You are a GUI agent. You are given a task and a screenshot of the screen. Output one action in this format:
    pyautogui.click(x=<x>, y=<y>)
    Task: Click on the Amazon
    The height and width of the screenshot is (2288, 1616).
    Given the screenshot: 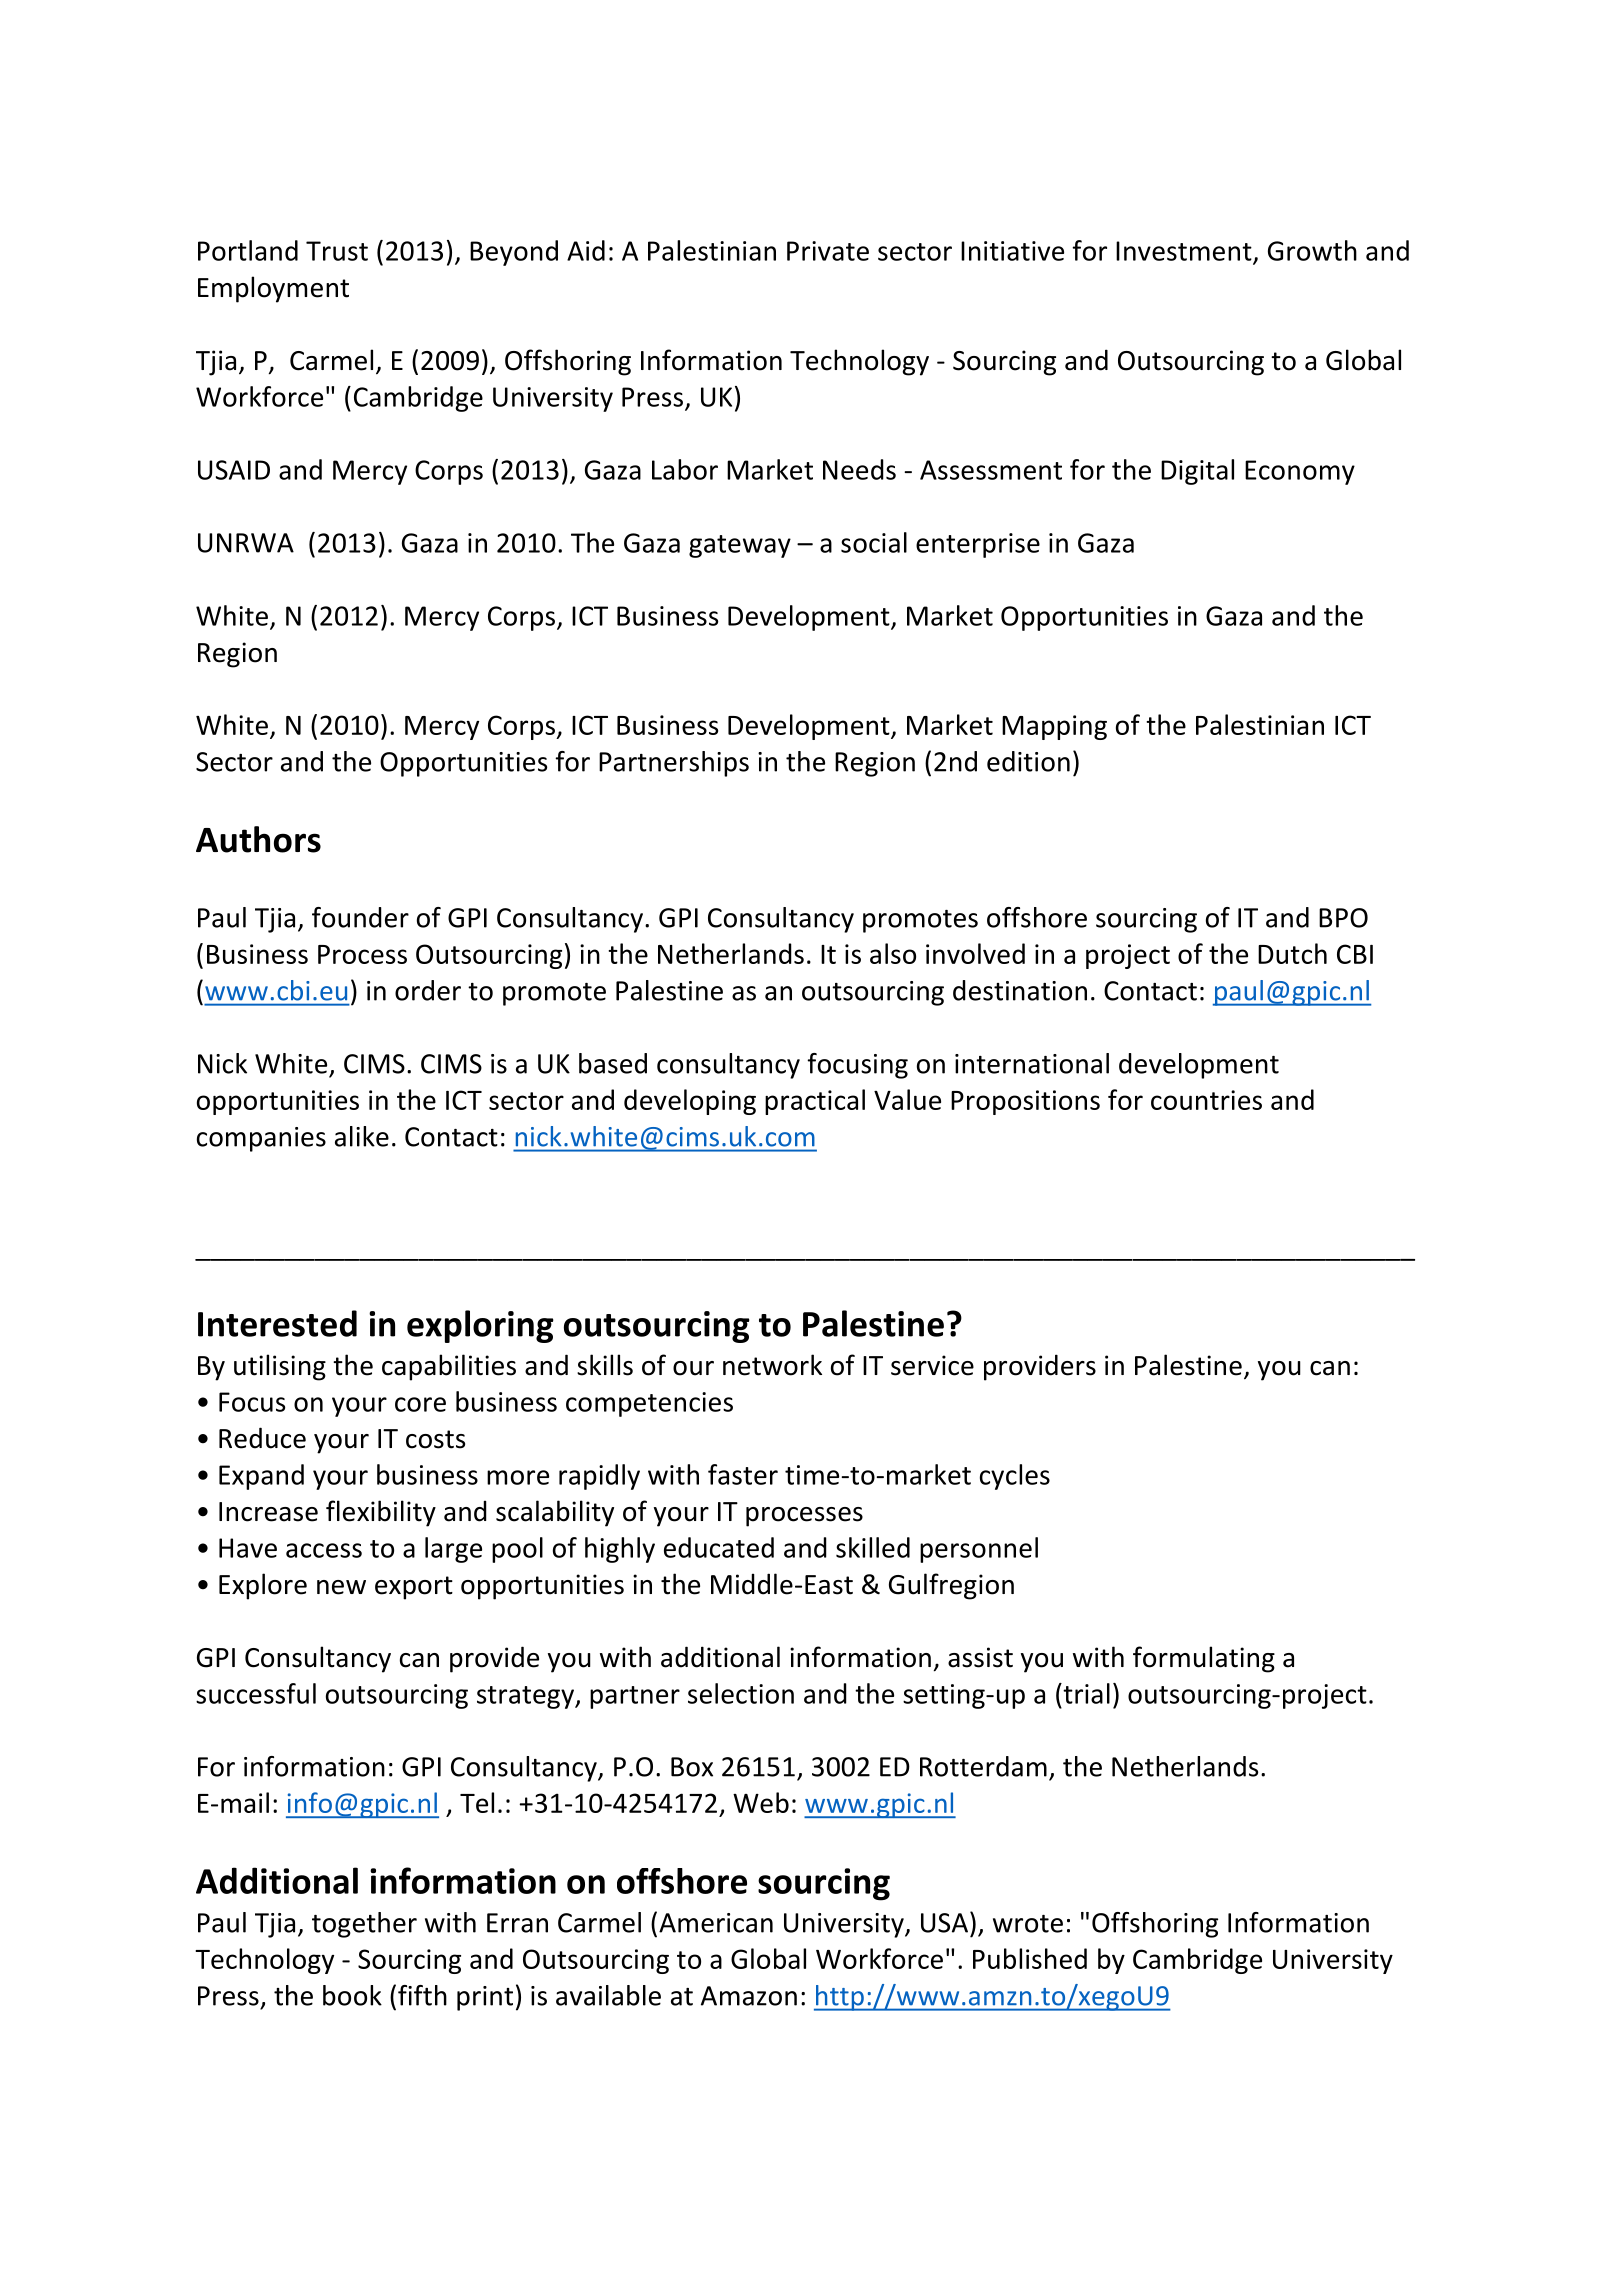 What is the action you would take?
    pyautogui.click(x=749, y=1996)
